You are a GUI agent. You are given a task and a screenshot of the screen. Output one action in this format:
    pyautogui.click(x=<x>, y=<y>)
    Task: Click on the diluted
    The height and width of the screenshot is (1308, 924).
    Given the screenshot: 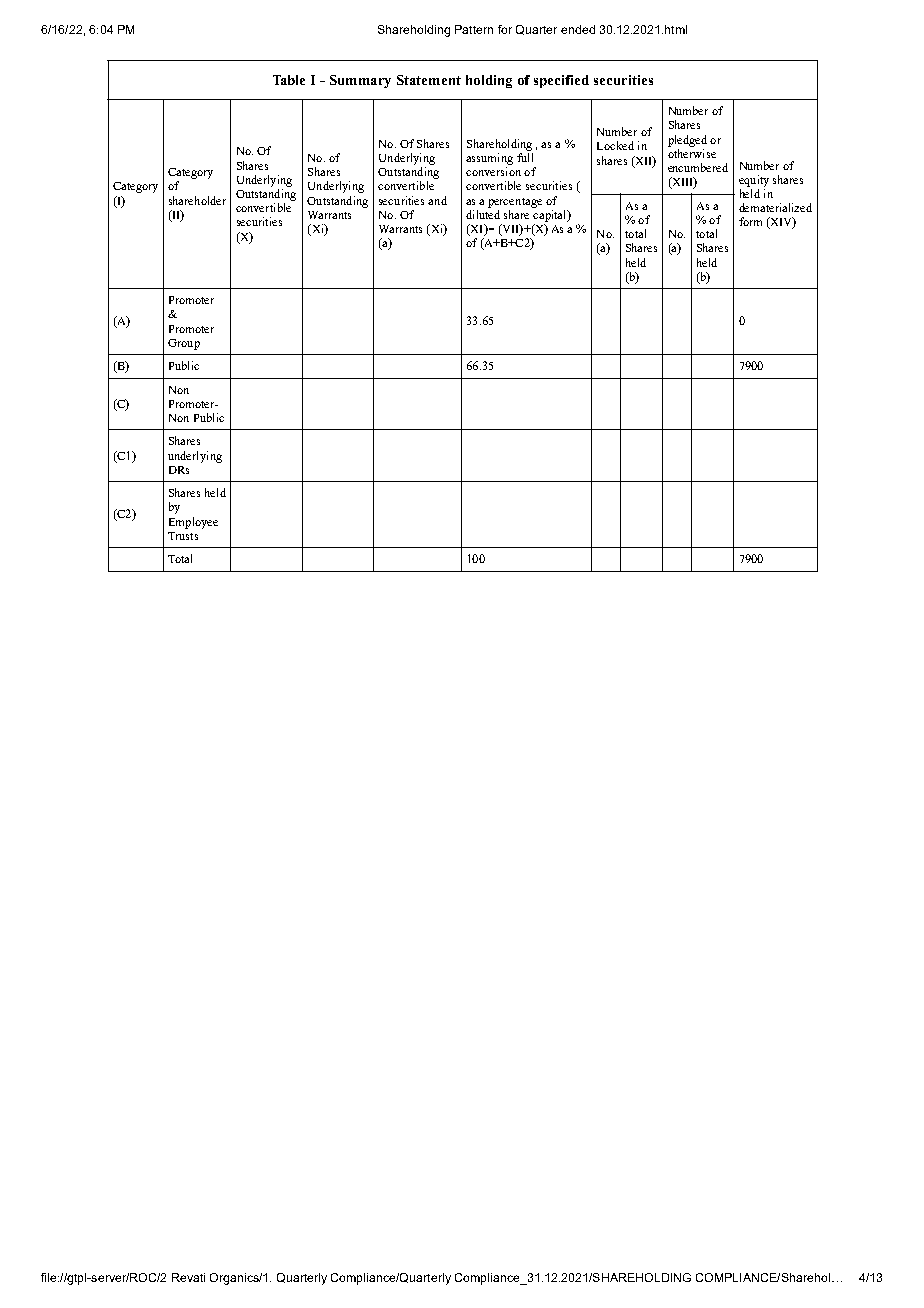 What is the action you would take?
    pyautogui.click(x=483, y=214)
